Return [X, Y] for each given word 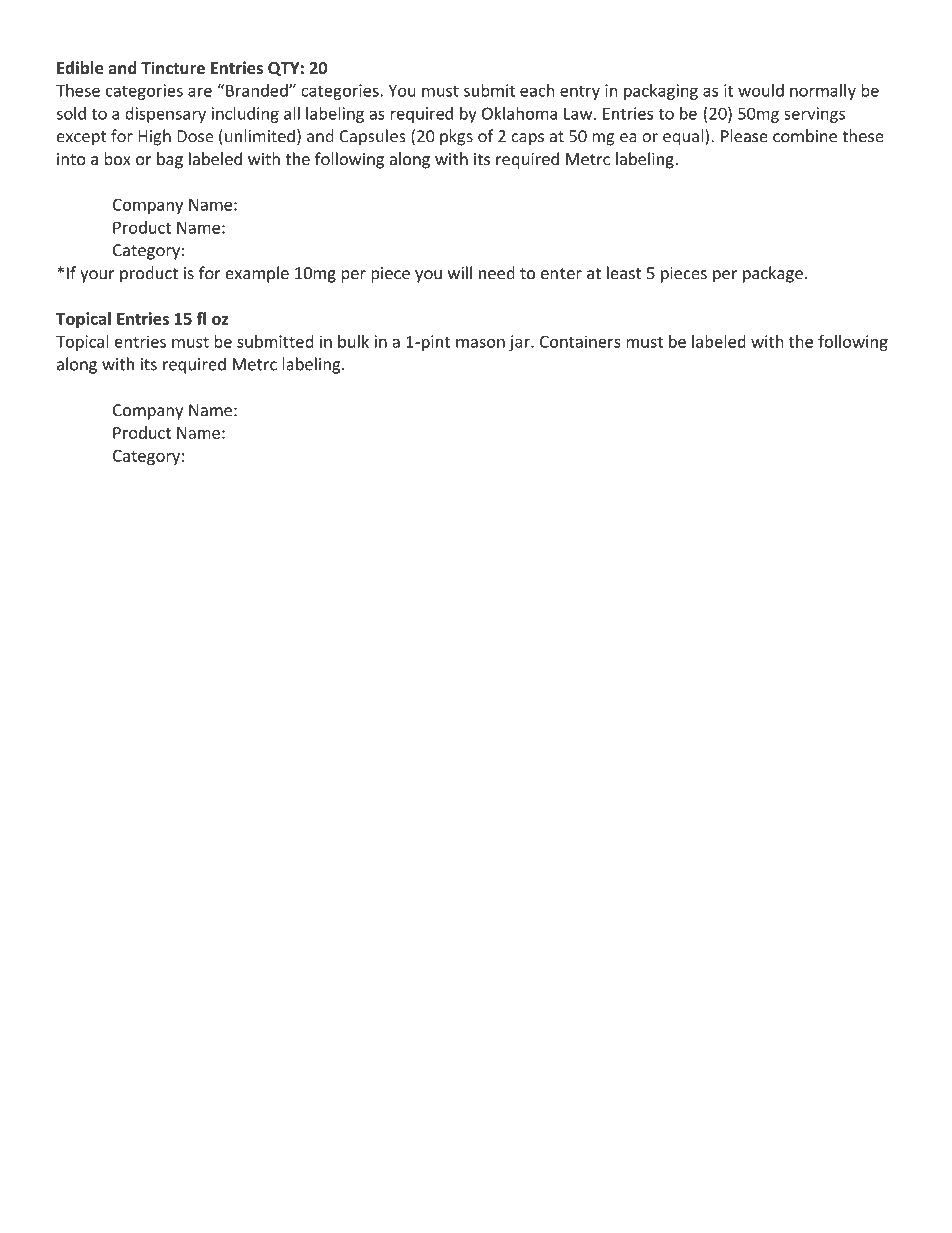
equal [684, 137]
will [460, 272]
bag [170, 160]
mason [480, 343]
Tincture [173, 68]
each [537, 90]
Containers [580, 341]
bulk [353, 341]
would [761, 90]
